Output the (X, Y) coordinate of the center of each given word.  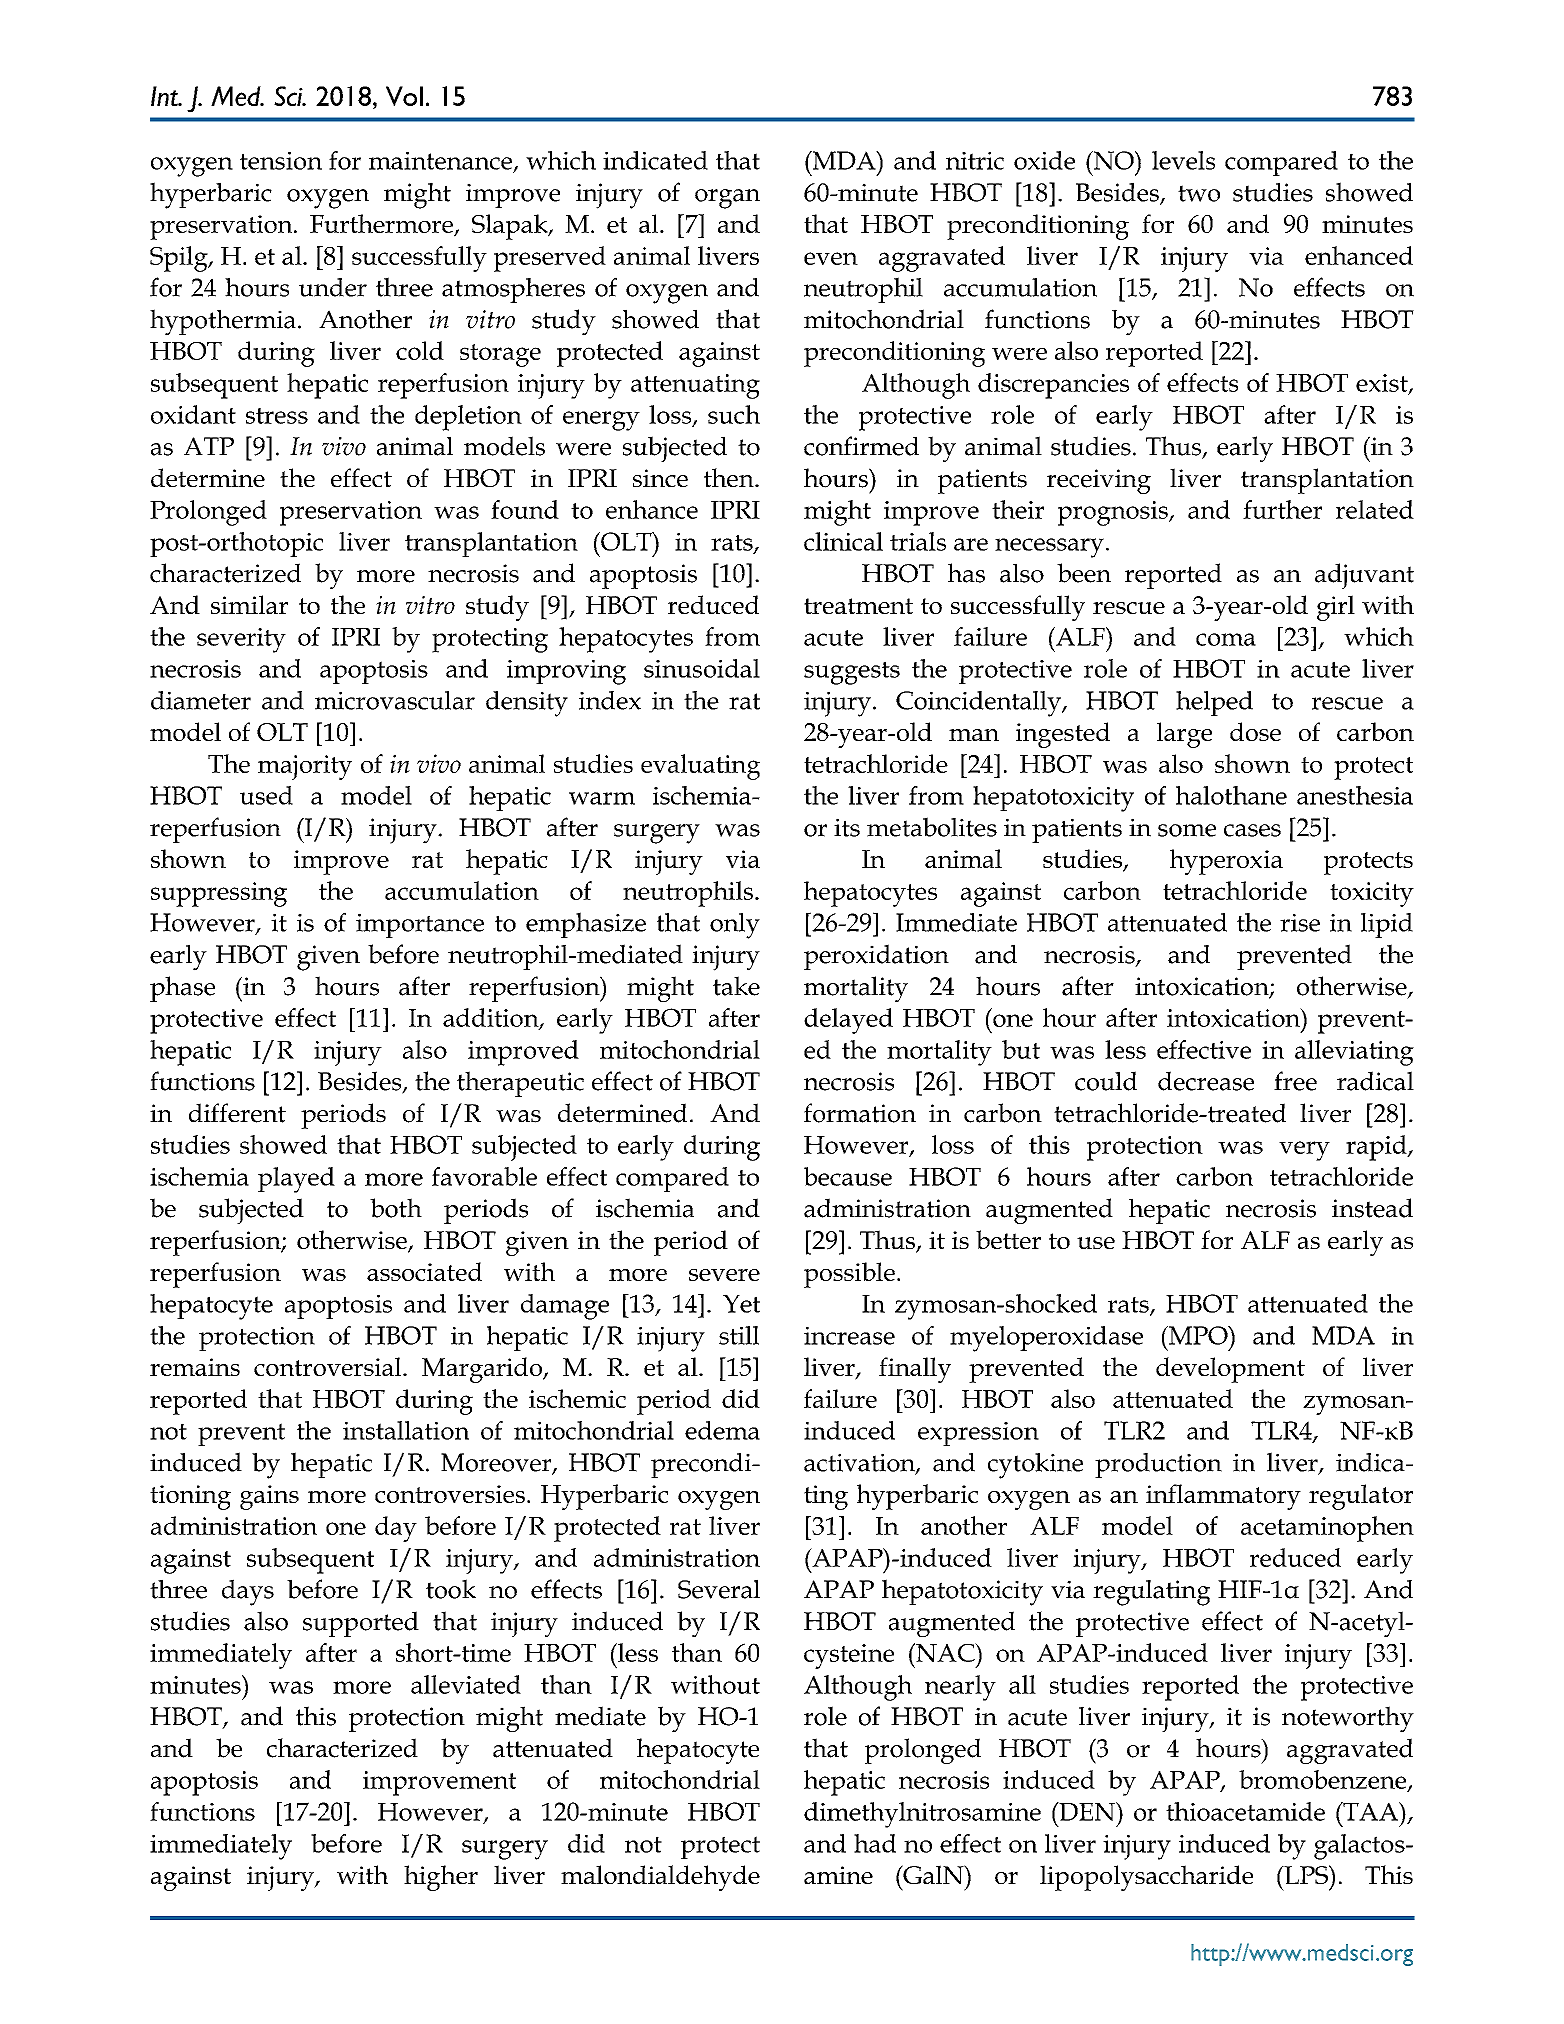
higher (441, 1878)
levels (1183, 160)
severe (724, 1275)
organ (727, 199)
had (875, 1843)
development (1230, 1370)
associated (424, 1271)
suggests (852, 673)
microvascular (395, 700)
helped (1214, 703)
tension (281, 161)
